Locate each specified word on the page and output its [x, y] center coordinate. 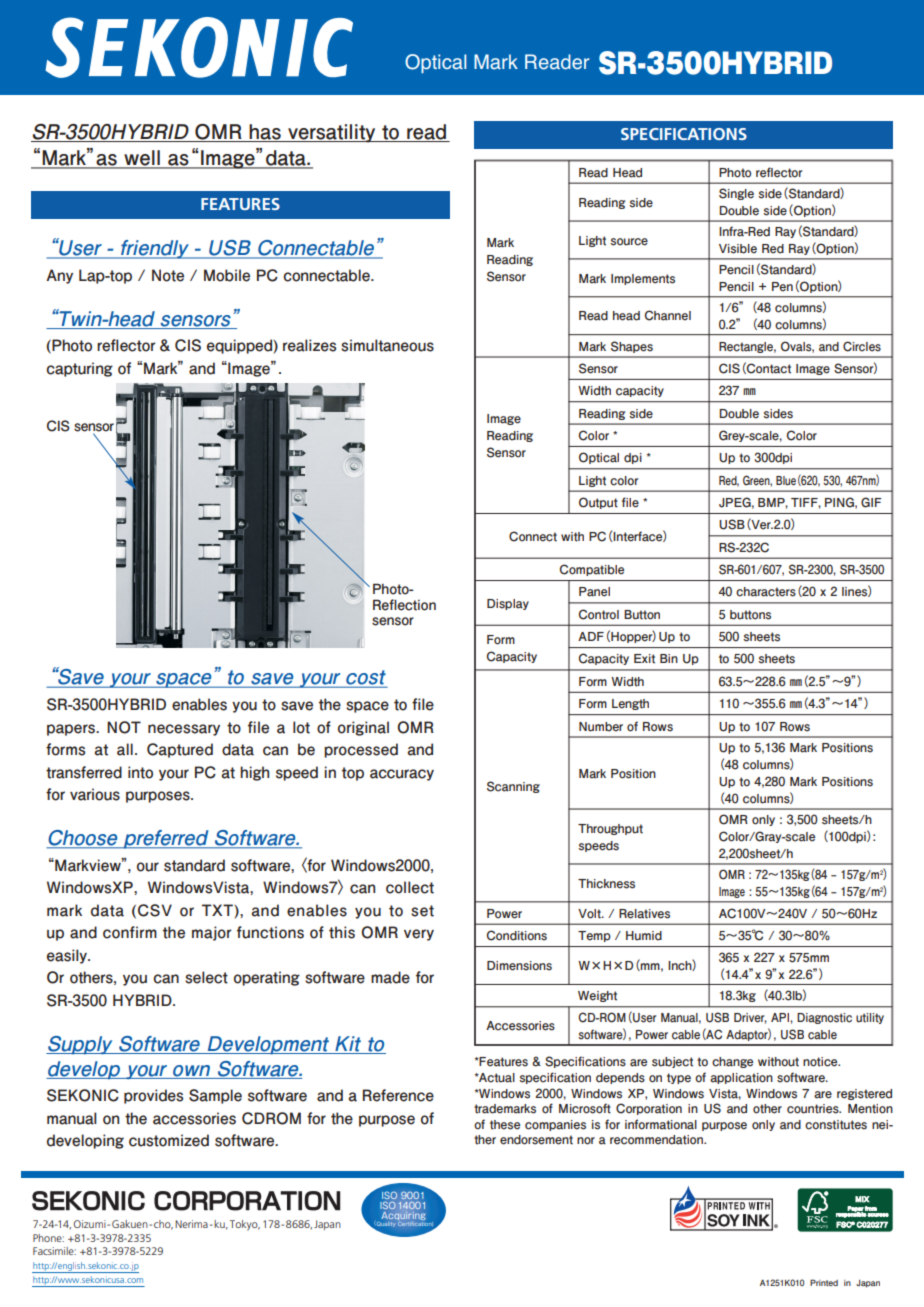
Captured [180, 750]
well [142, 159]
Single [736, 194]
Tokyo [245, 1225]
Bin [669, 658]
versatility [332, 133]
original [363, 728]
